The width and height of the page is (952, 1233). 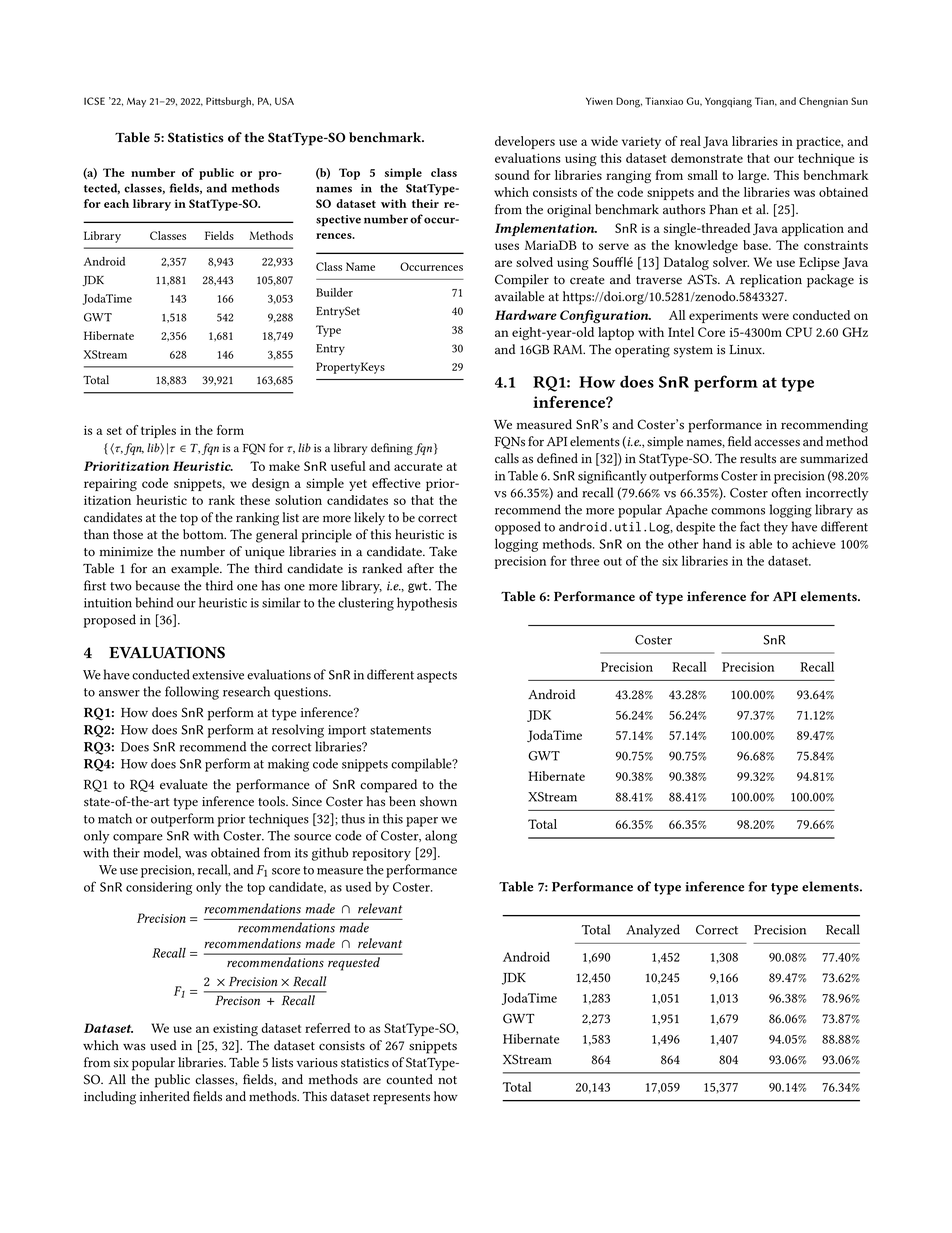 What do you see at coordinates (447, 1080) in the page?
I see `not` at bounding box center [447, 1080].
